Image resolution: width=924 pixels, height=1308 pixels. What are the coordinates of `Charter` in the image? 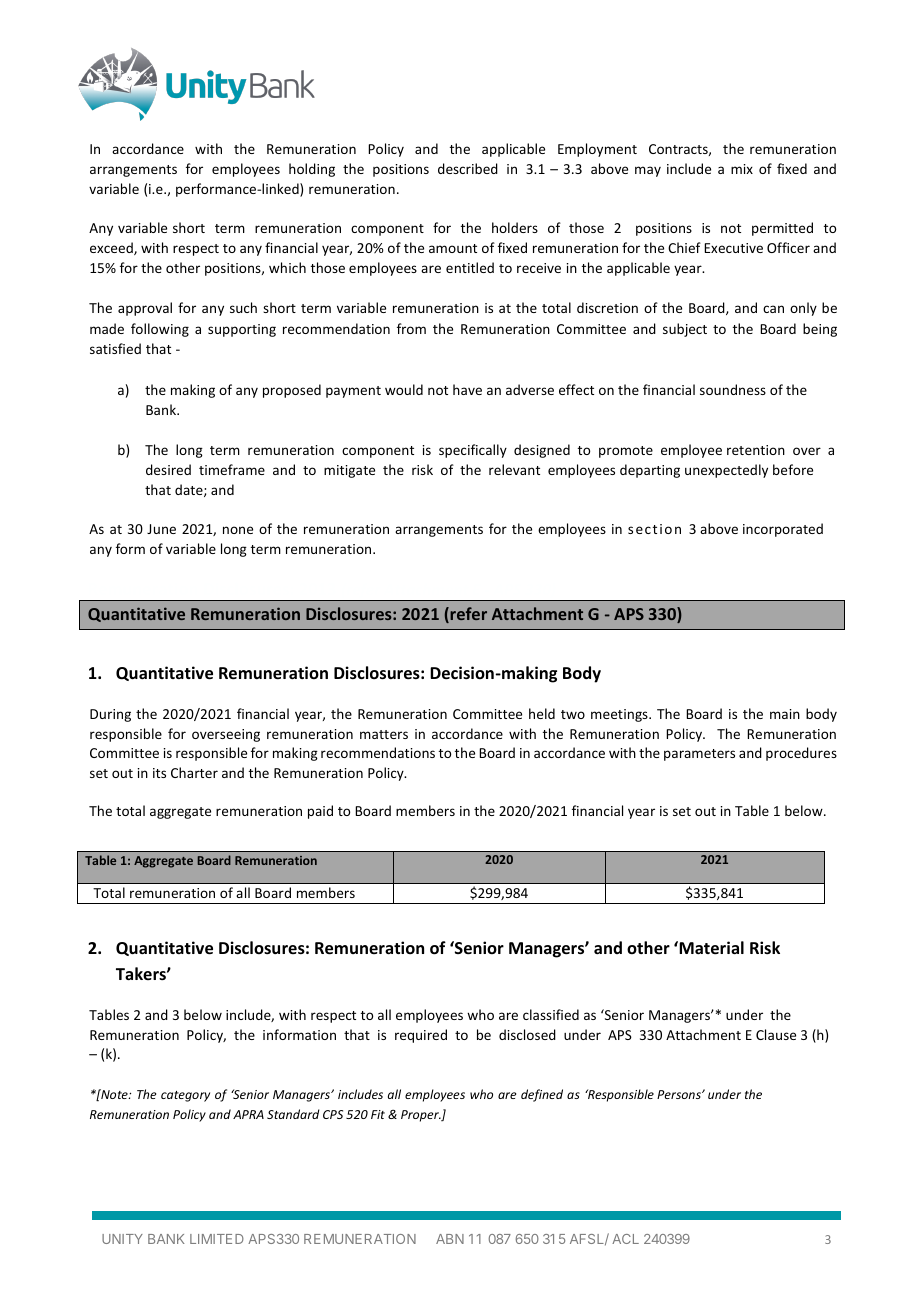 It's located at (194, 772).
